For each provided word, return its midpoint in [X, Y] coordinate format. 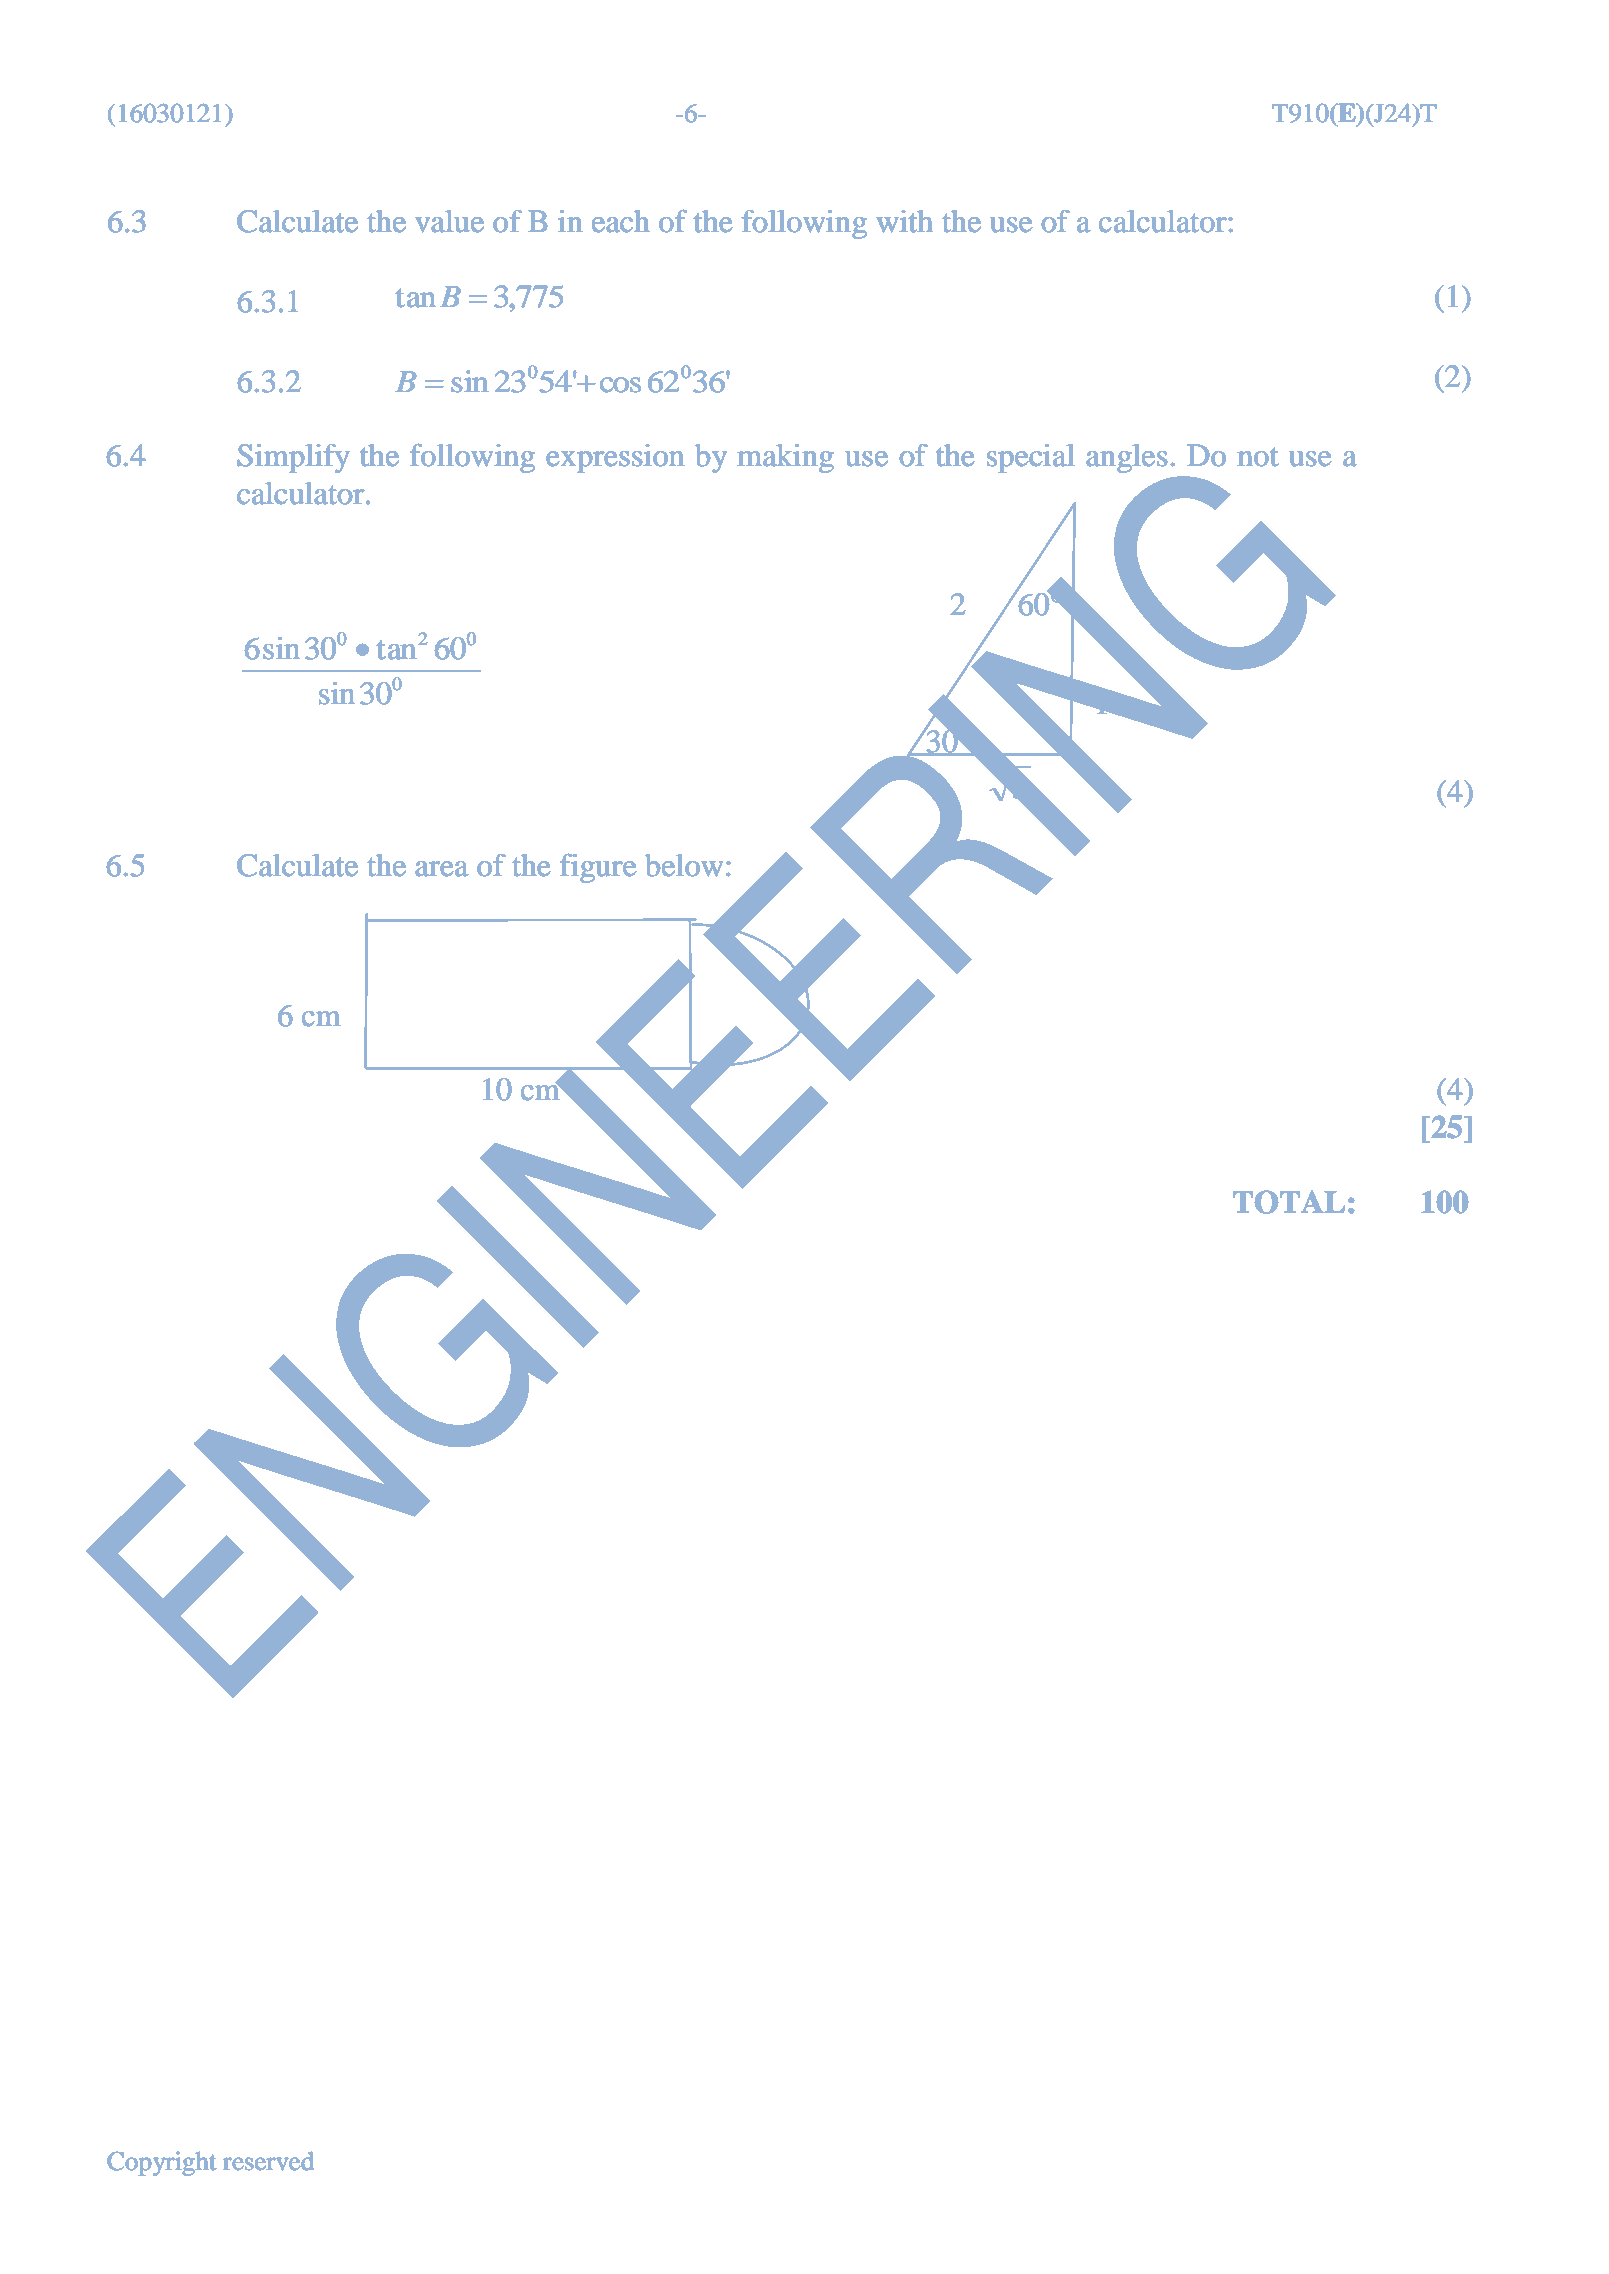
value [449, 221]
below [684, 865]
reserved [268, 2161]
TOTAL [1289, 1202]
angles [1127, 458]
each [621, 221]
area [442, 869]
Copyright [162, 2163]
